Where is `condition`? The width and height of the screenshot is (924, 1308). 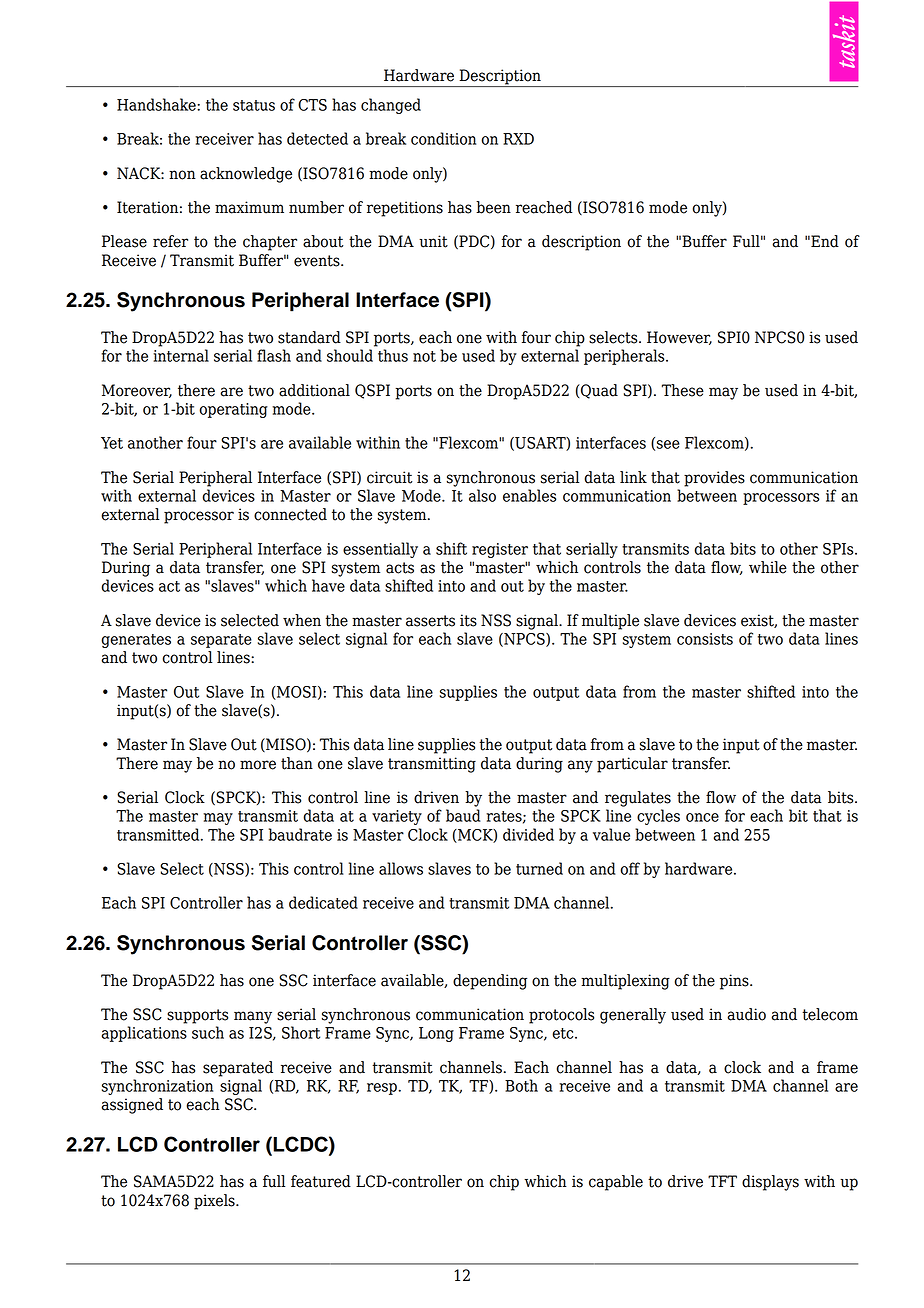
condition is located at coordinates (443, 138).
